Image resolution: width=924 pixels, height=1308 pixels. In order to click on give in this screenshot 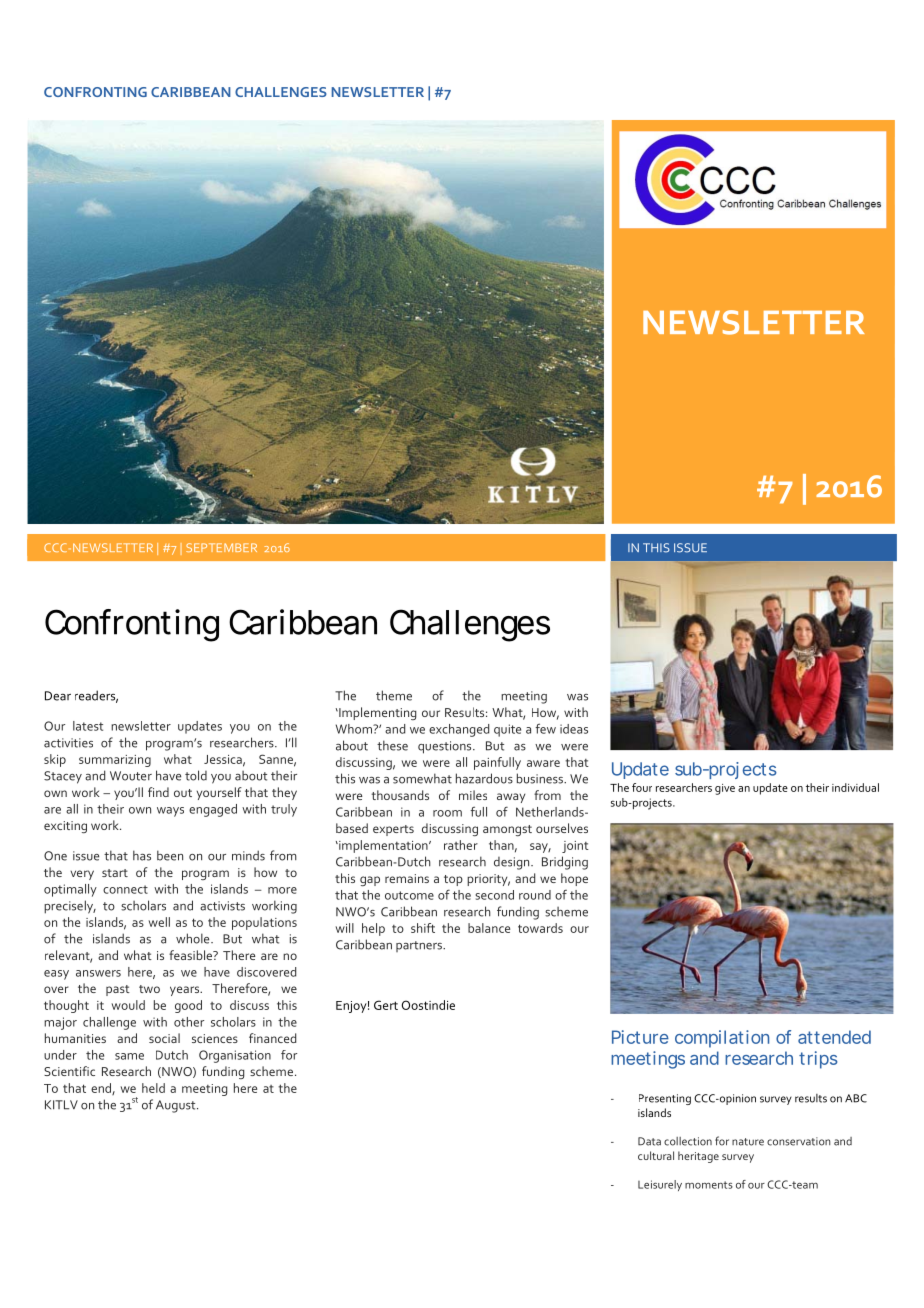, I will do `click(725, 789)`.
